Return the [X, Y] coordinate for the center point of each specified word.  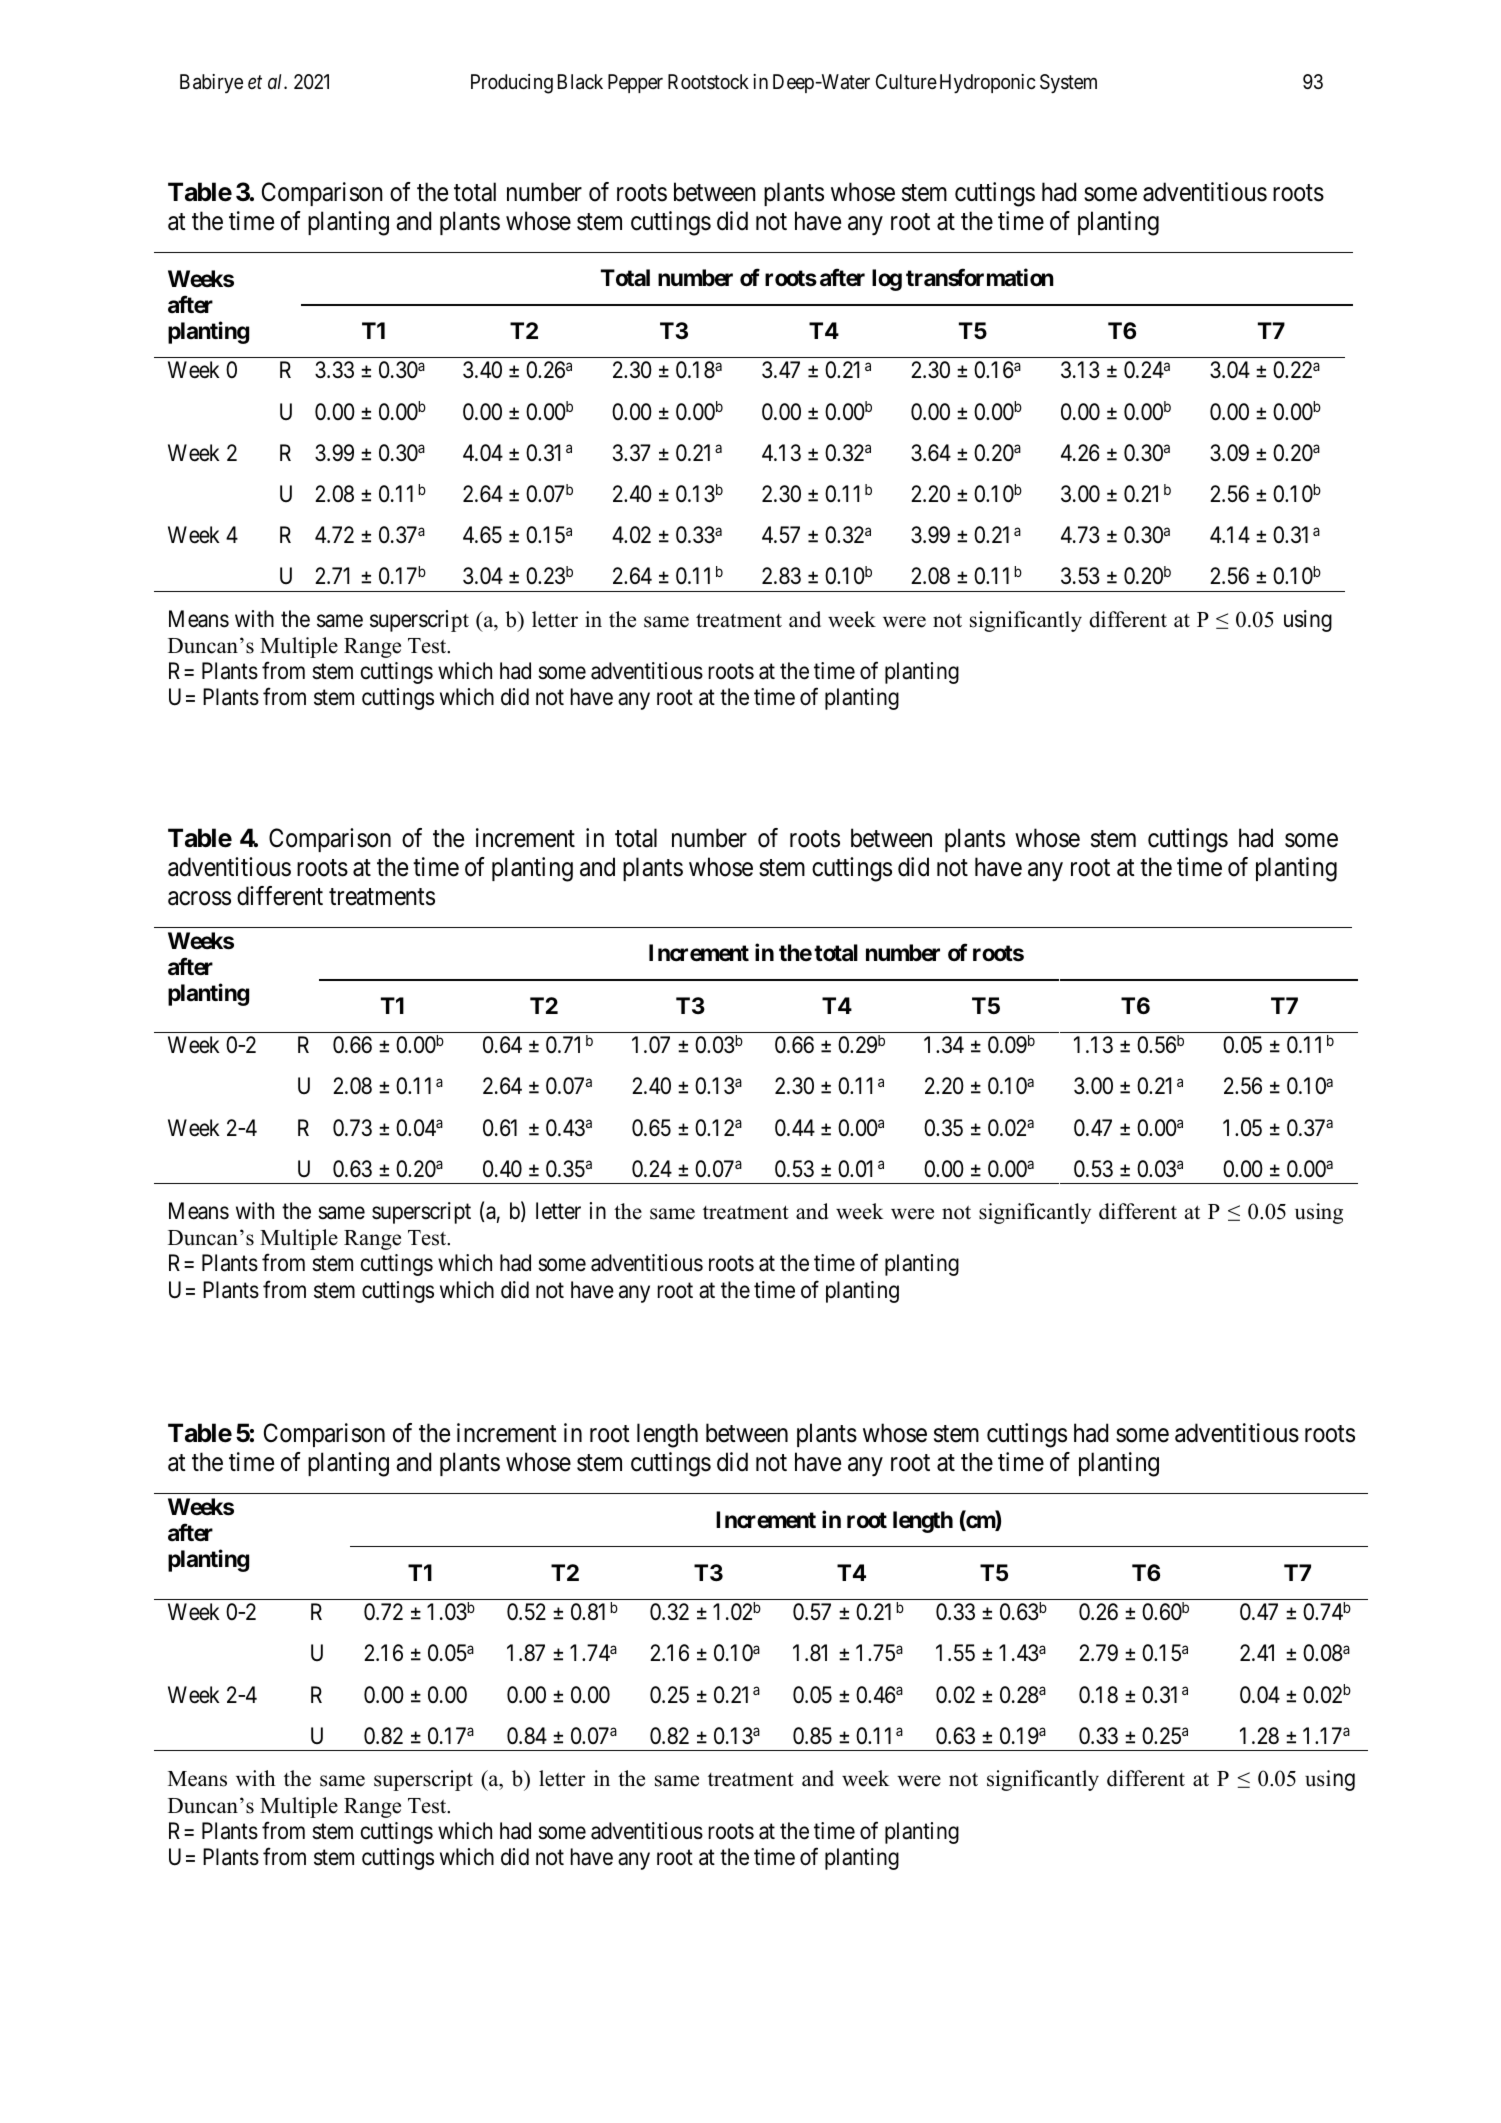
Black [580, 82]
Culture [906, 81]
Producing [512, 84]
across [199, 898]
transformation [980, 278]
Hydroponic [988, 83]
